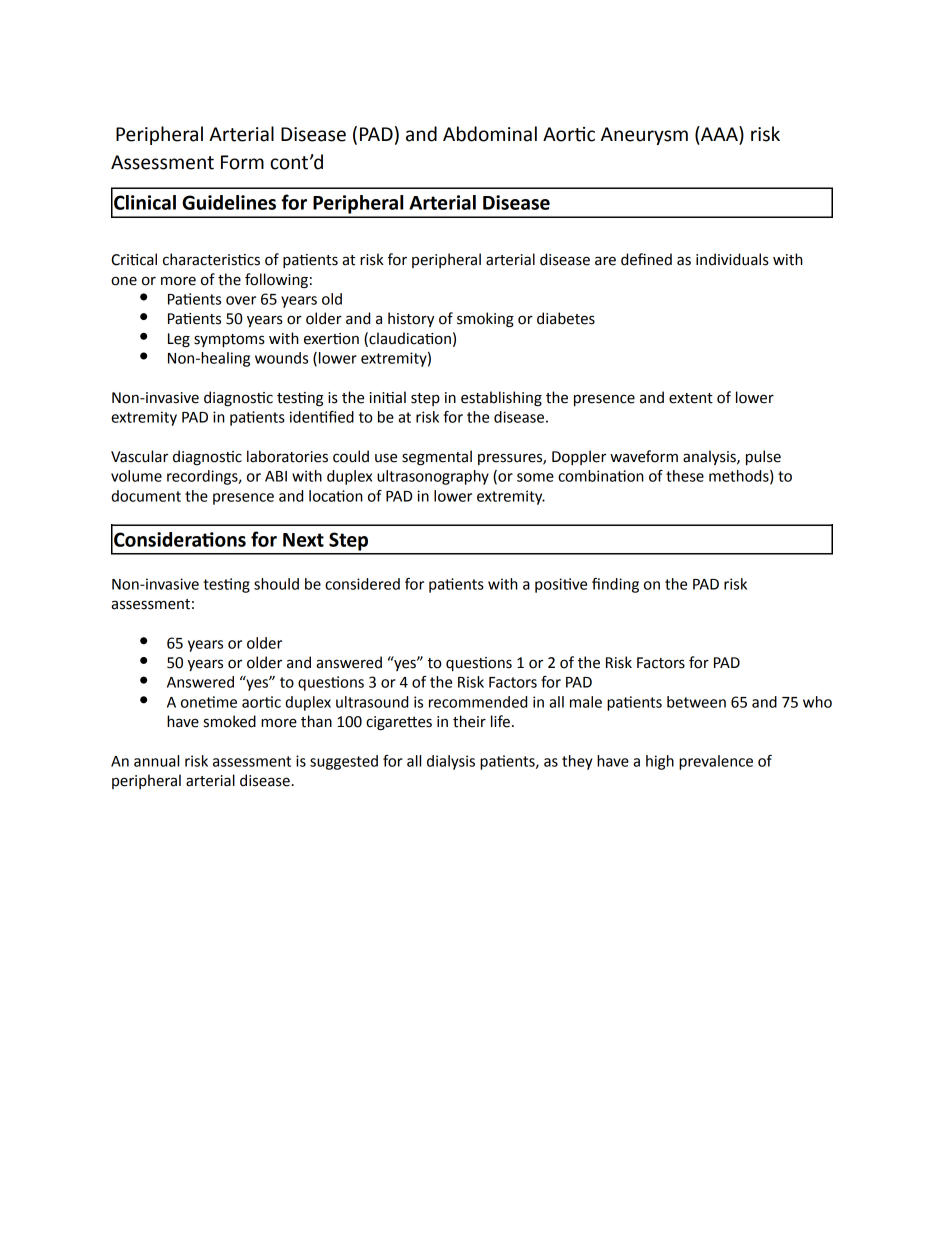  Describe the element at coordinates (685, 476) in the image. I see `these` at that location.
